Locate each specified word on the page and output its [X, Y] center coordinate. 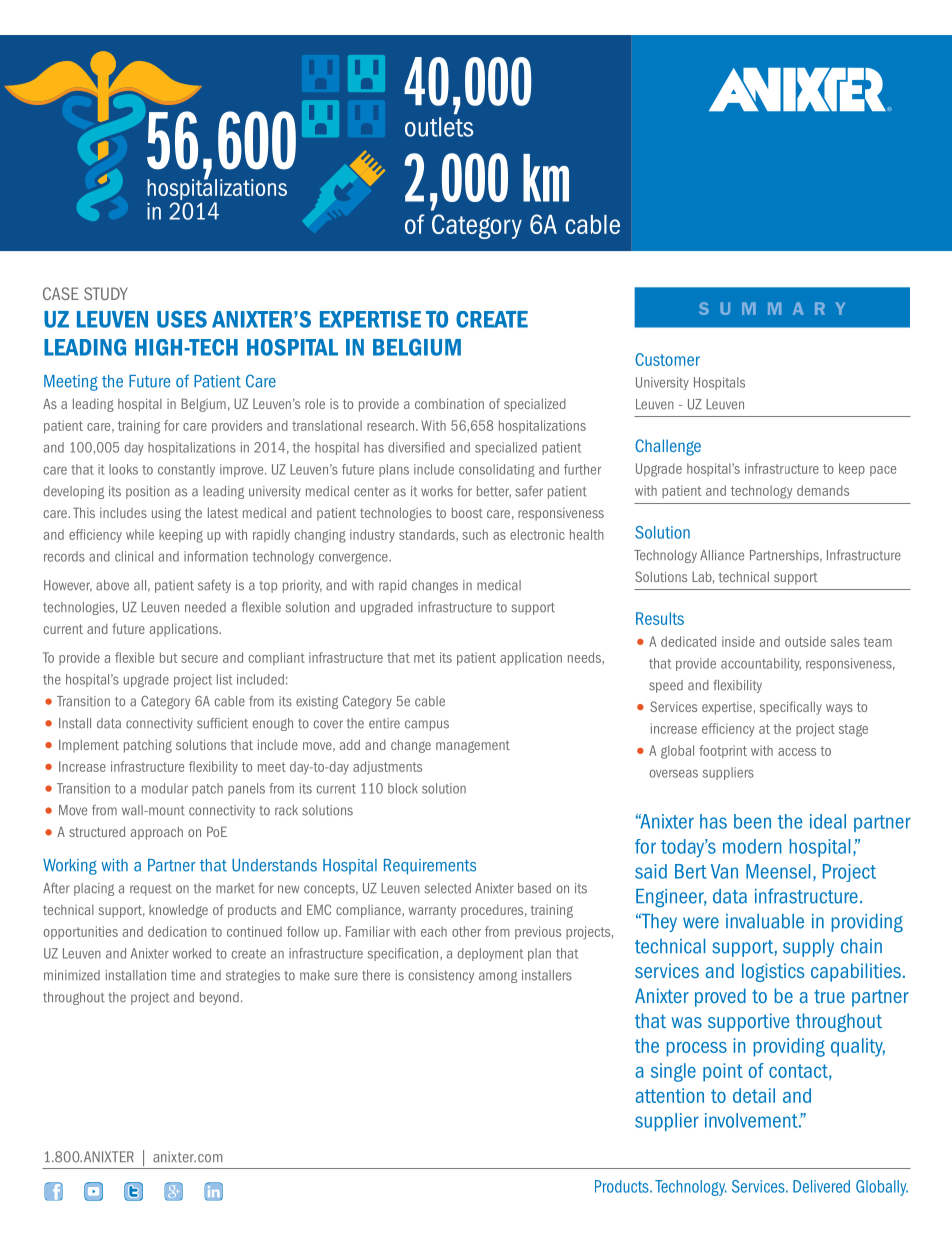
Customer [667, 359]
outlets [439, 127]
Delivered [821, 1186]
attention [670, 1095]
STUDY [106, 293]
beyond [219, 998]
